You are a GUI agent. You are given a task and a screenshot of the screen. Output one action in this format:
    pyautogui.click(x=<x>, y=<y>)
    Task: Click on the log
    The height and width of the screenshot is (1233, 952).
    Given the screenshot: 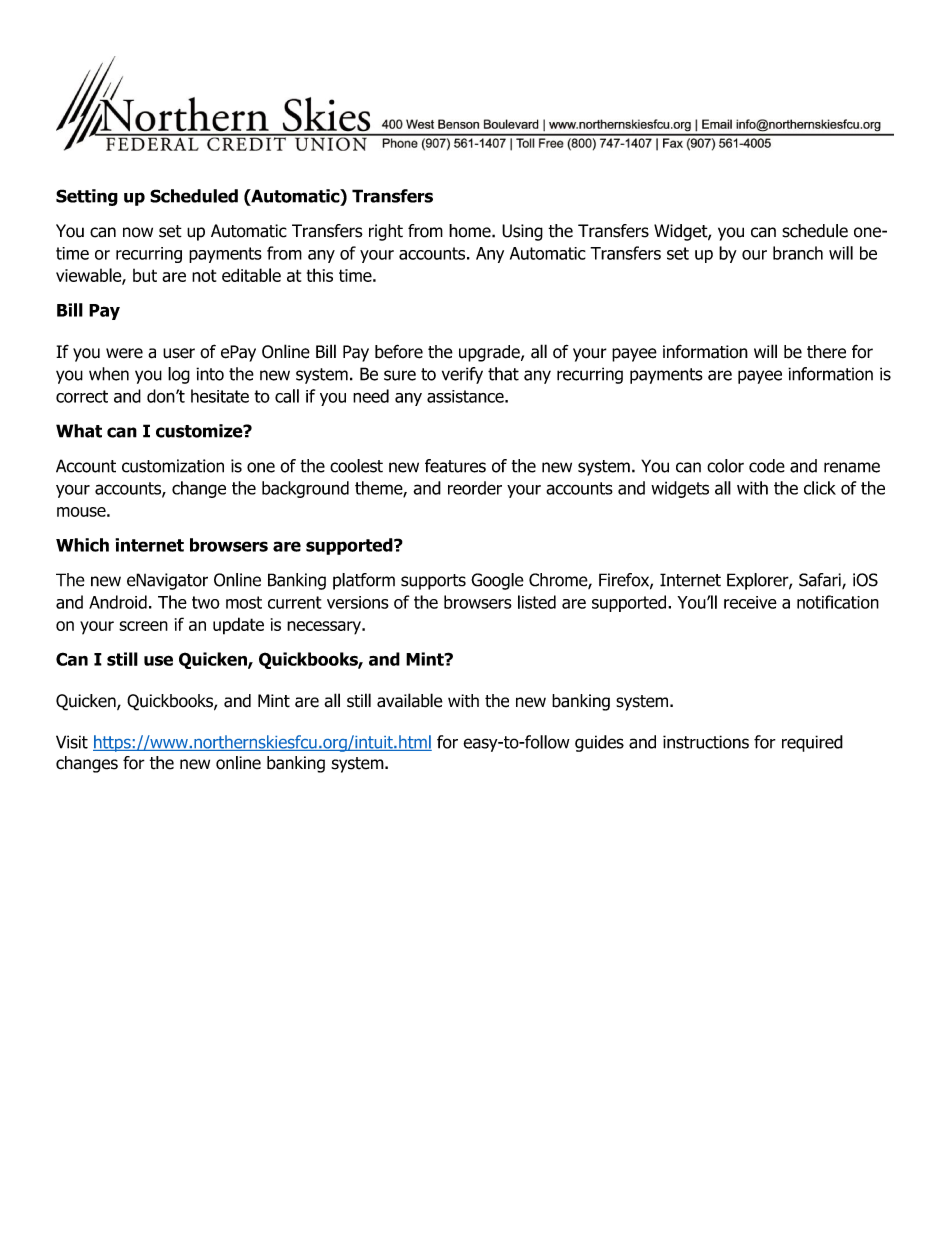 What is the action you would take?
    pyautogui.click(x=179, y=375)
